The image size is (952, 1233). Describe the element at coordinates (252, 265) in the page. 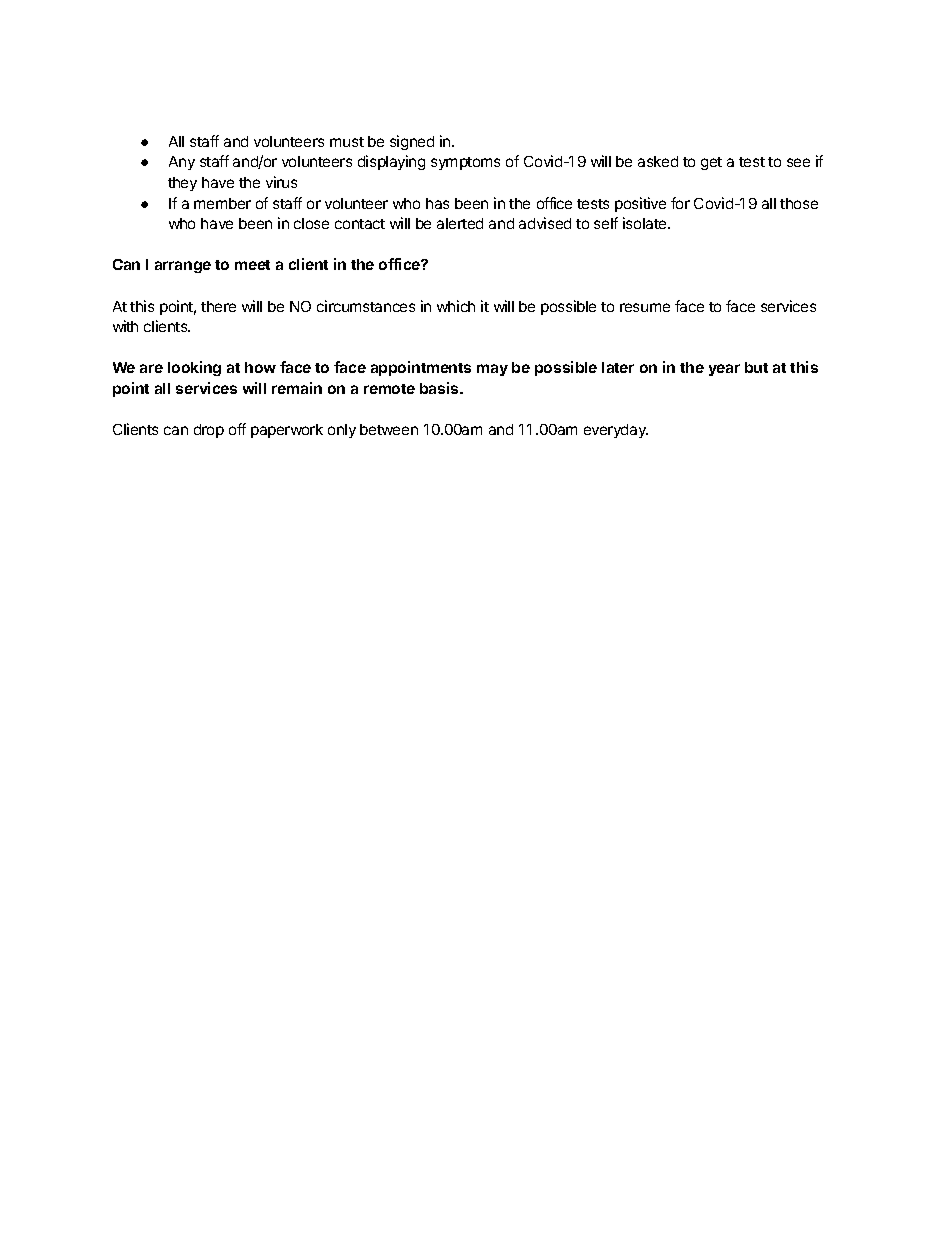

I see `meet` at that location.
